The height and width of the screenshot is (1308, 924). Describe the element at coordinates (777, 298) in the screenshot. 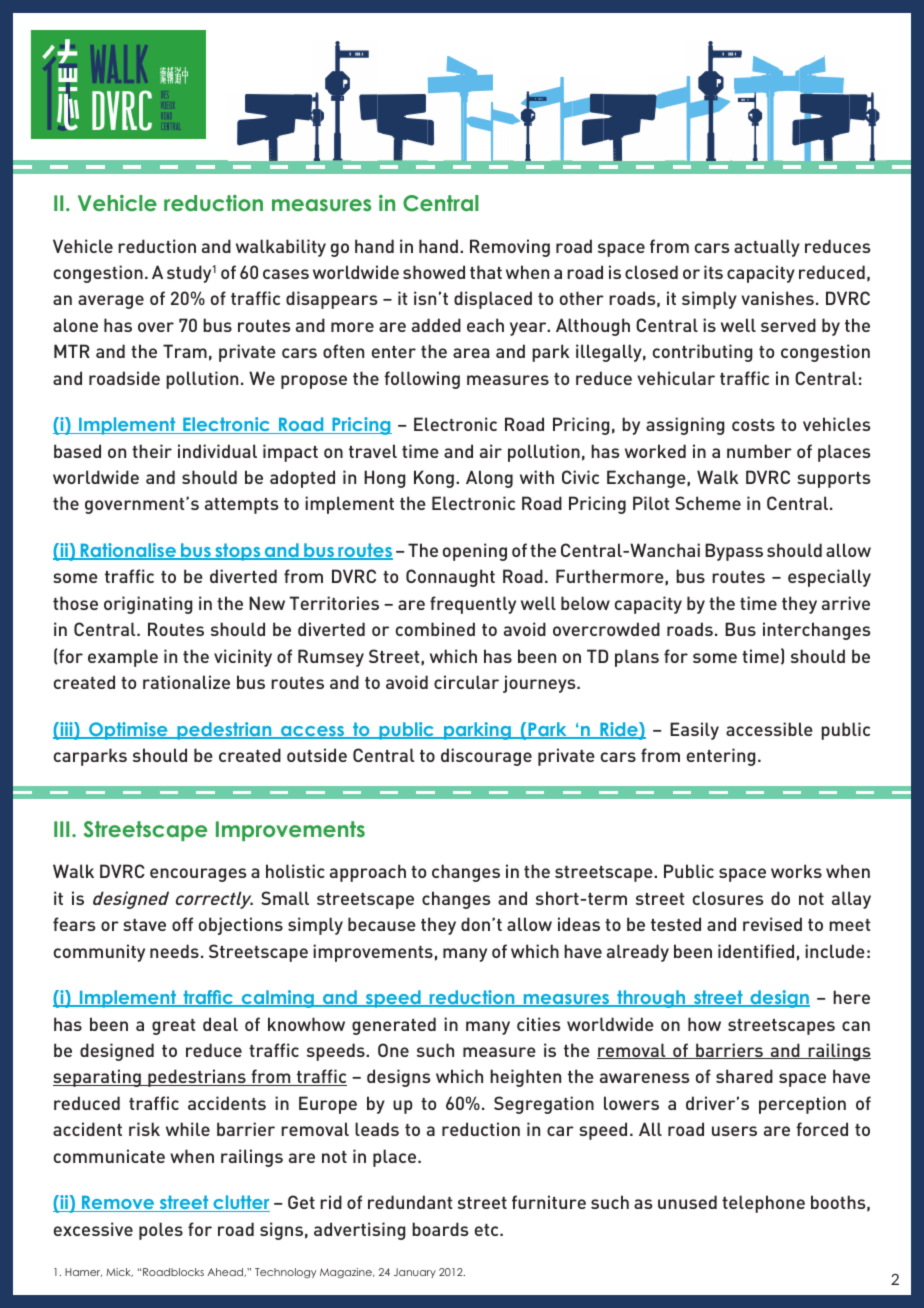

I see `vanishes` at that location.
